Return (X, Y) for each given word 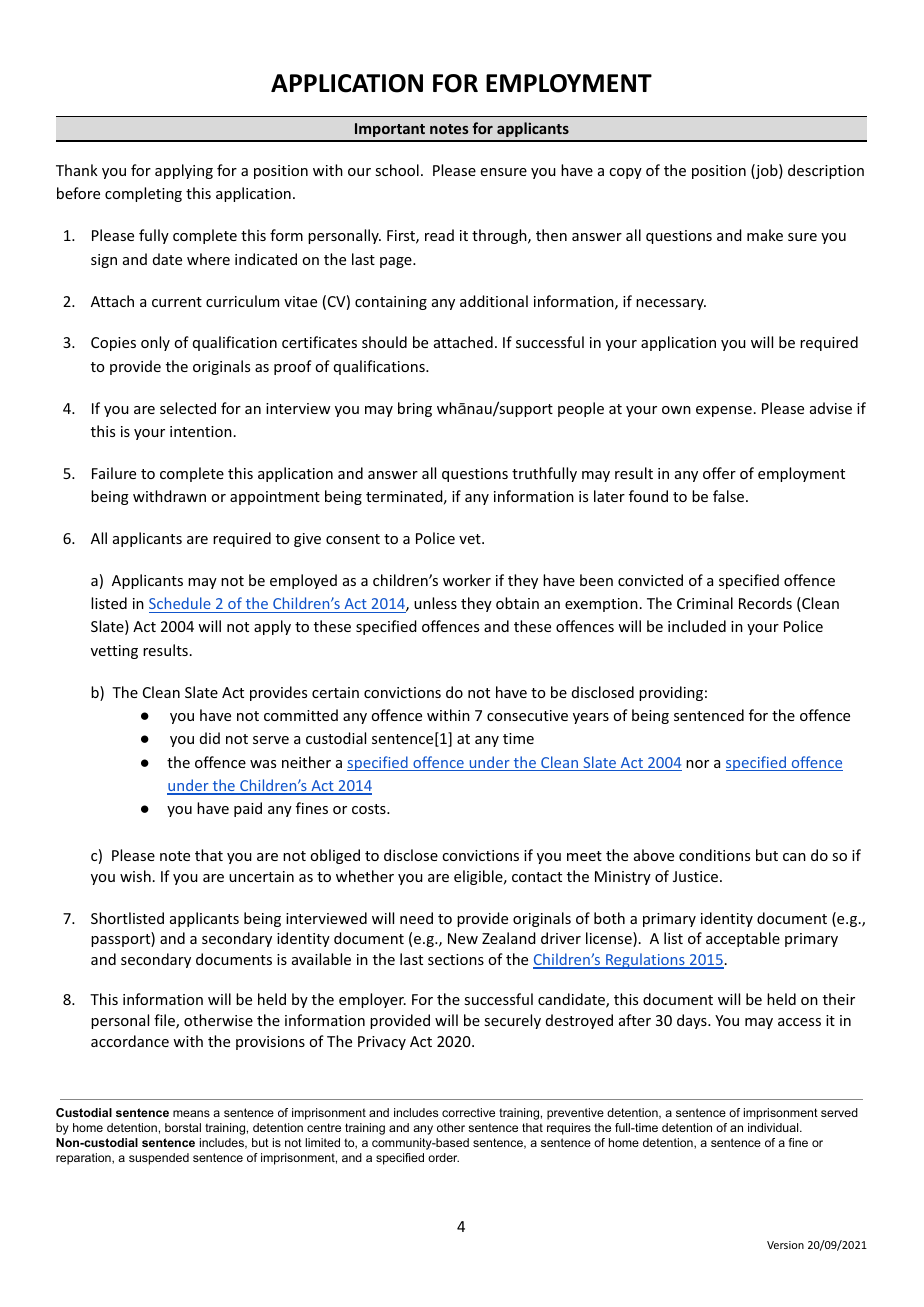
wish (135, 876)
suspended (159, 1159)
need (416, 918)
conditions (714, 855)
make (765, 235)
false (730, 496)
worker (467, 580)
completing (143, 194)
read (439, 235)
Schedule (180, 603)
